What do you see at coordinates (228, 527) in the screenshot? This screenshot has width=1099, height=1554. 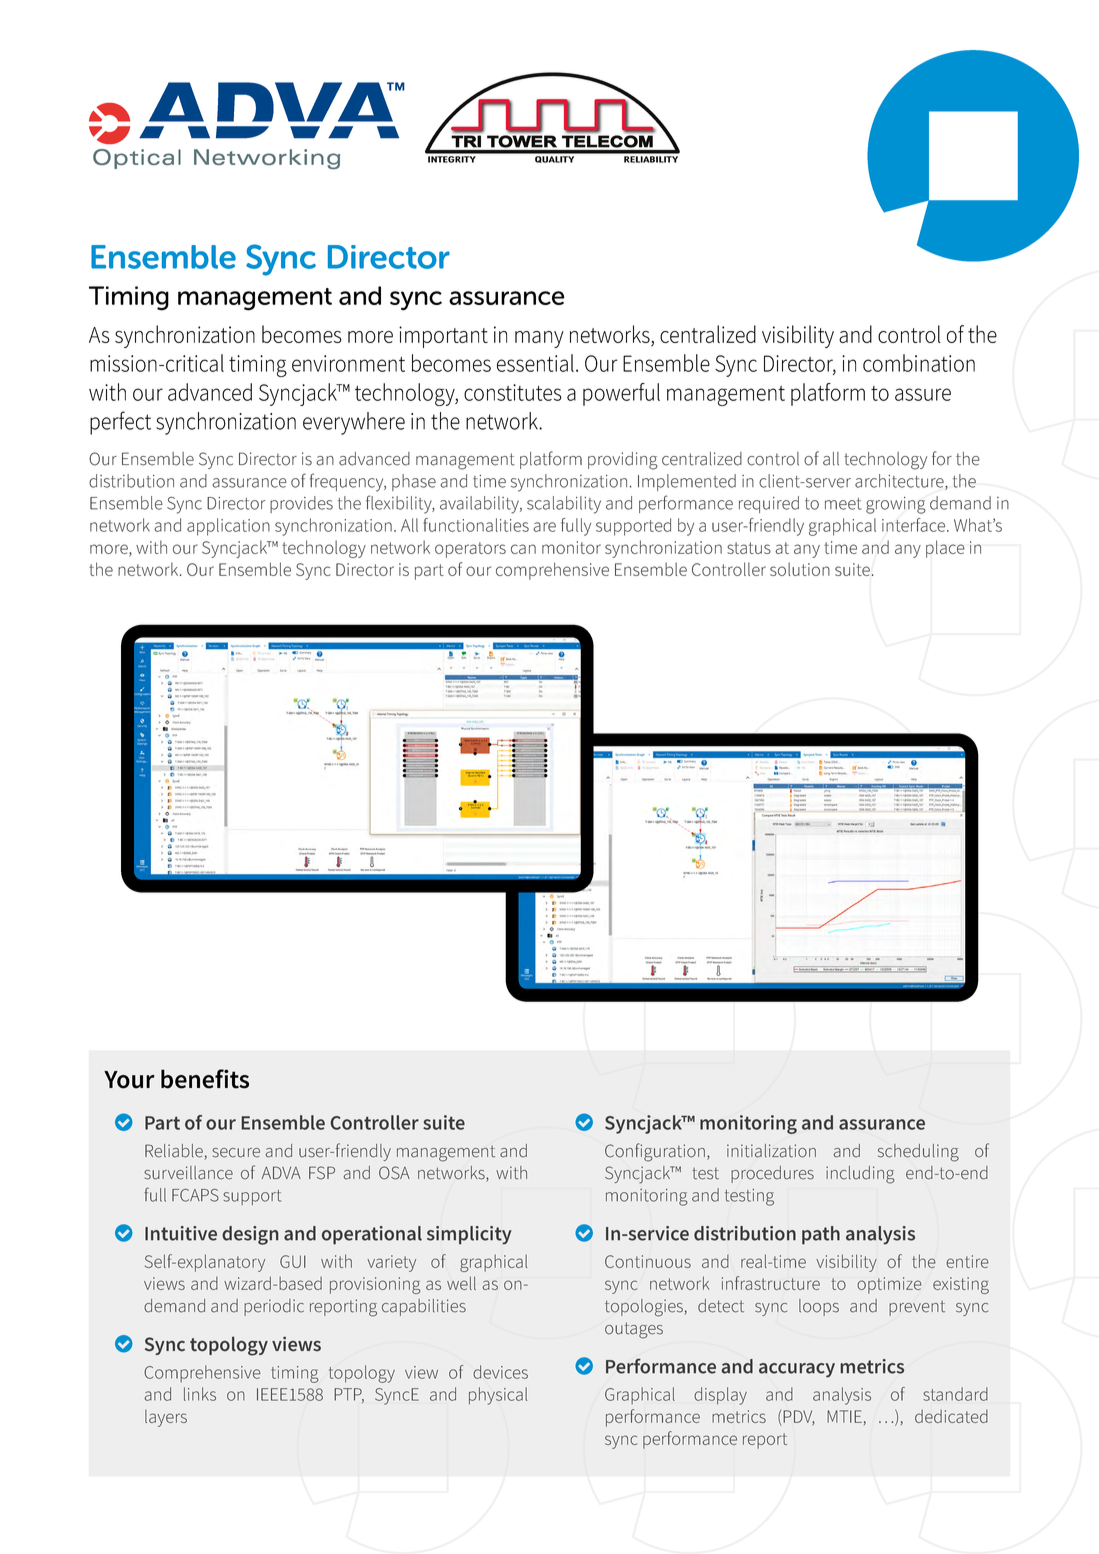 I see `application` at bounding box center [228, 527].
